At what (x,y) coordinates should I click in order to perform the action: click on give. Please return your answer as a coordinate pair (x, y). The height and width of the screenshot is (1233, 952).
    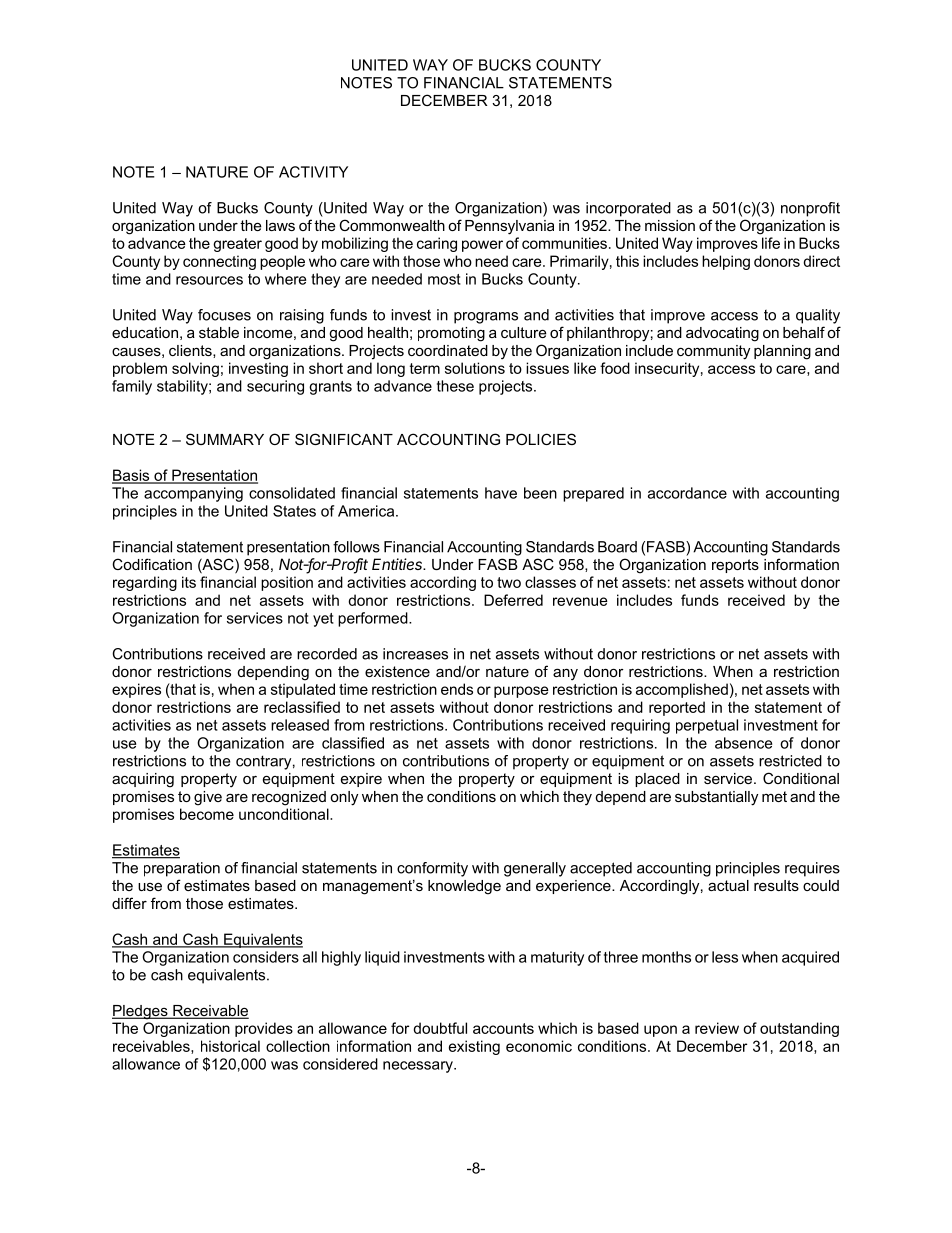
    Looking at the image, I should click on (208, 798).
